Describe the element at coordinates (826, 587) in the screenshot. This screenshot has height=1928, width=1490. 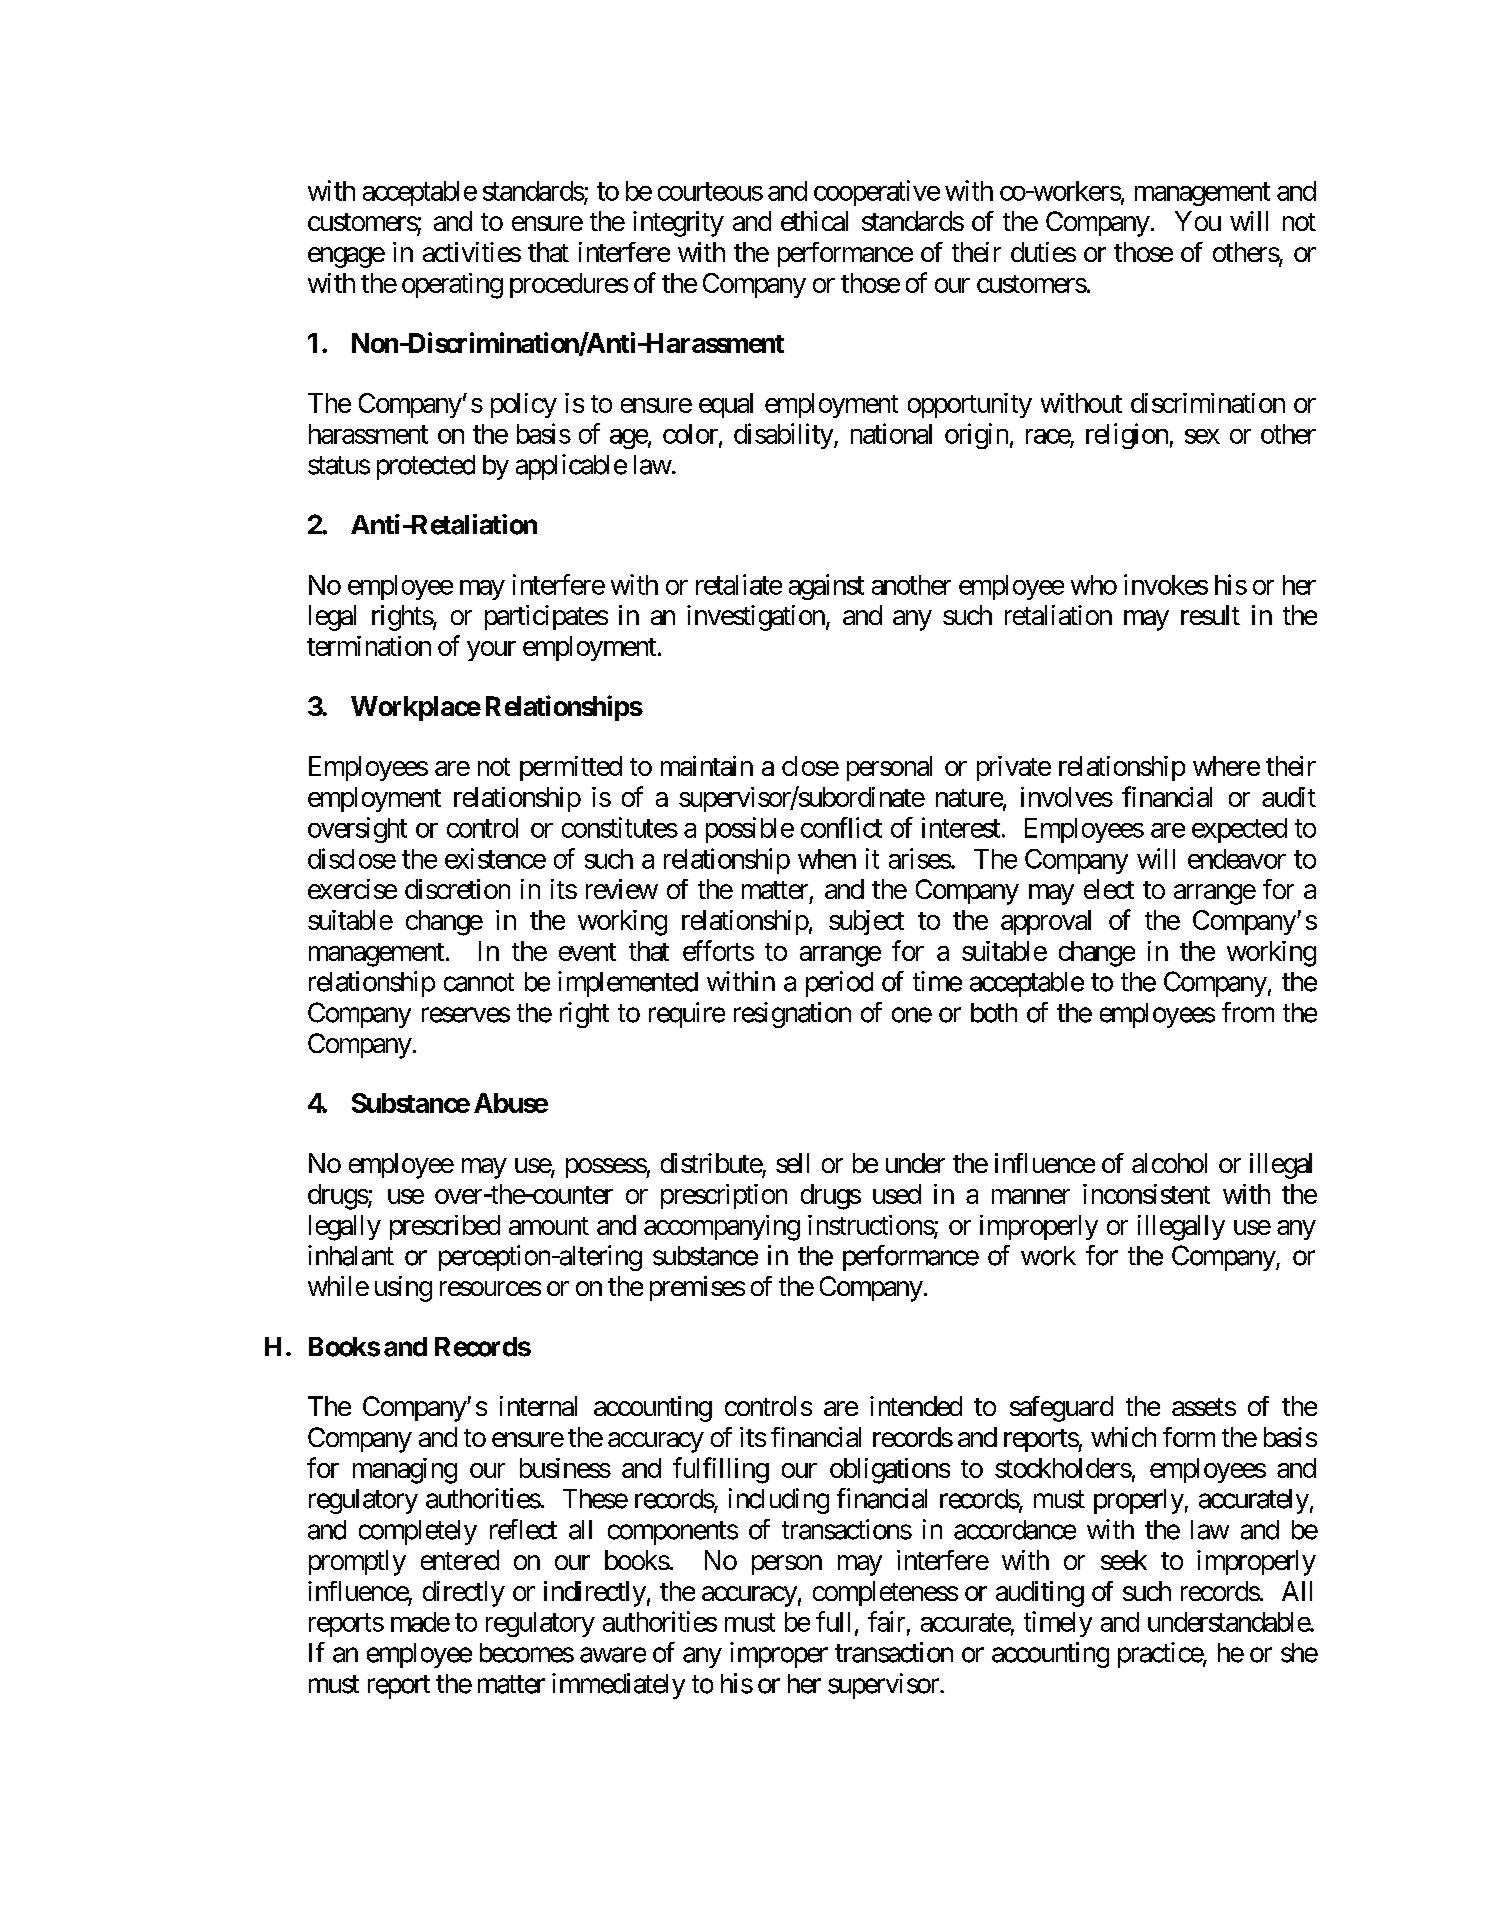
I see `against` at that location.
